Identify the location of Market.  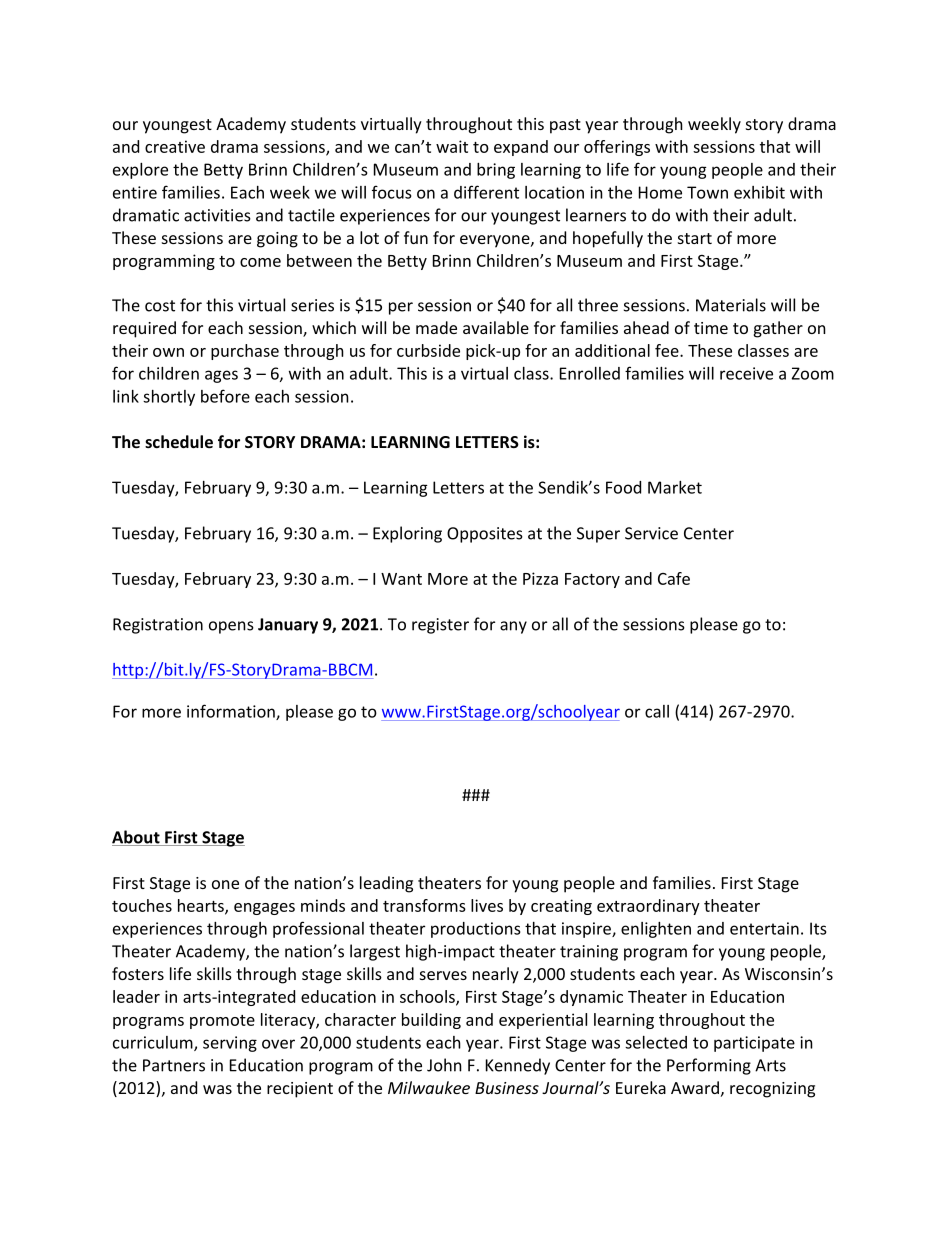
(675, 487).
